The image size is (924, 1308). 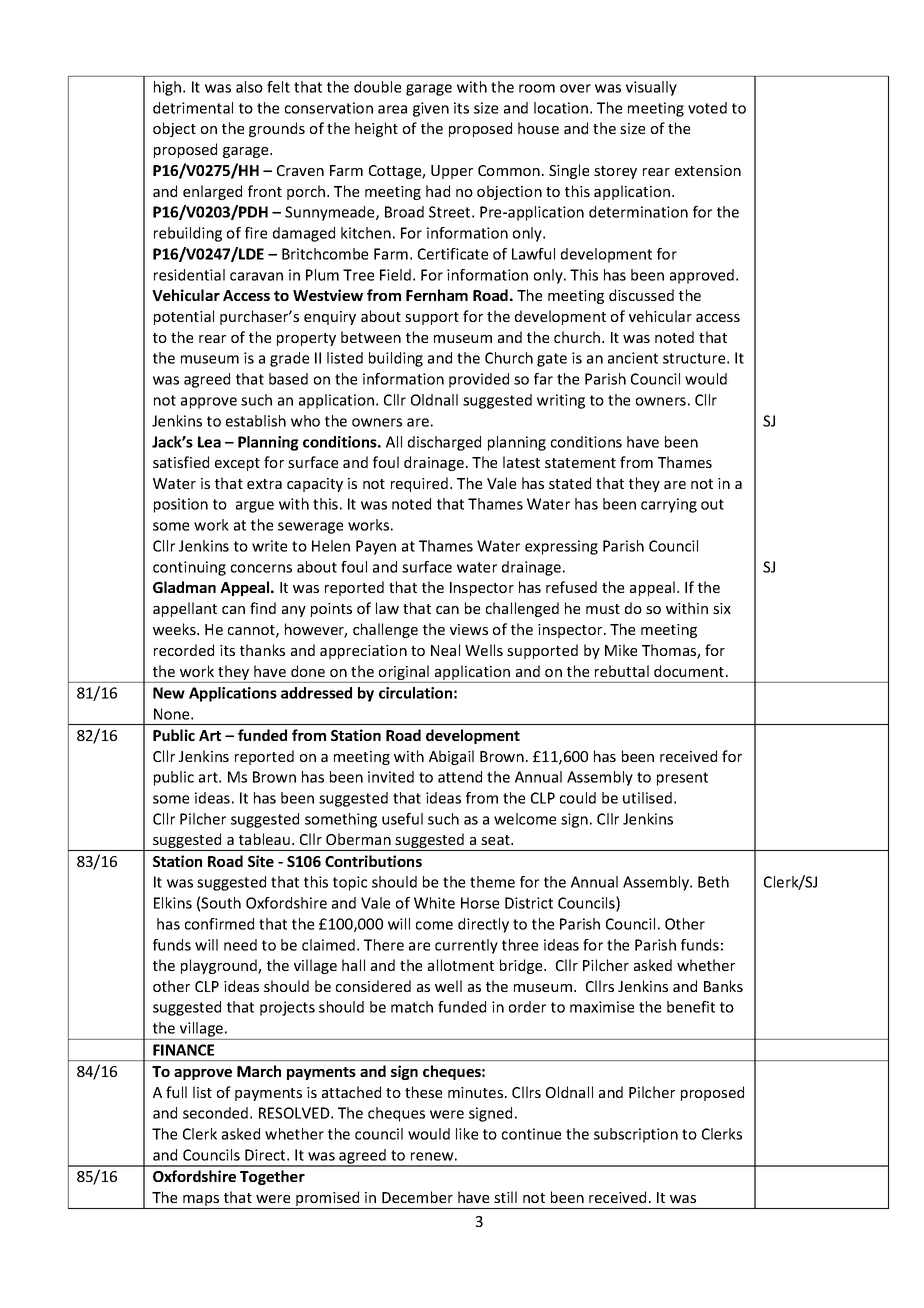 I want to click on tableau, so click(x=264, y=839).
